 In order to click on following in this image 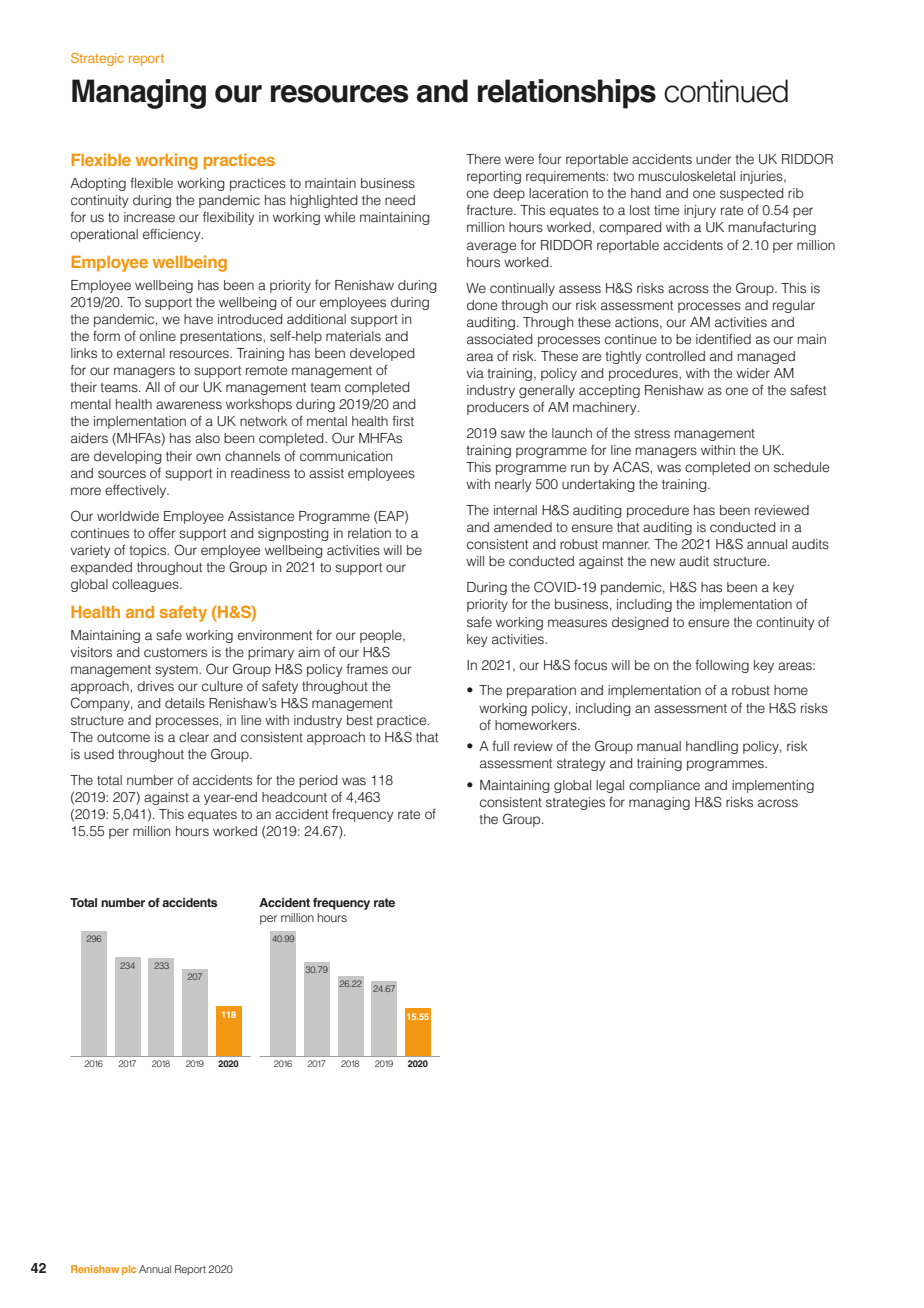, I will do `click(722, 666)`.
